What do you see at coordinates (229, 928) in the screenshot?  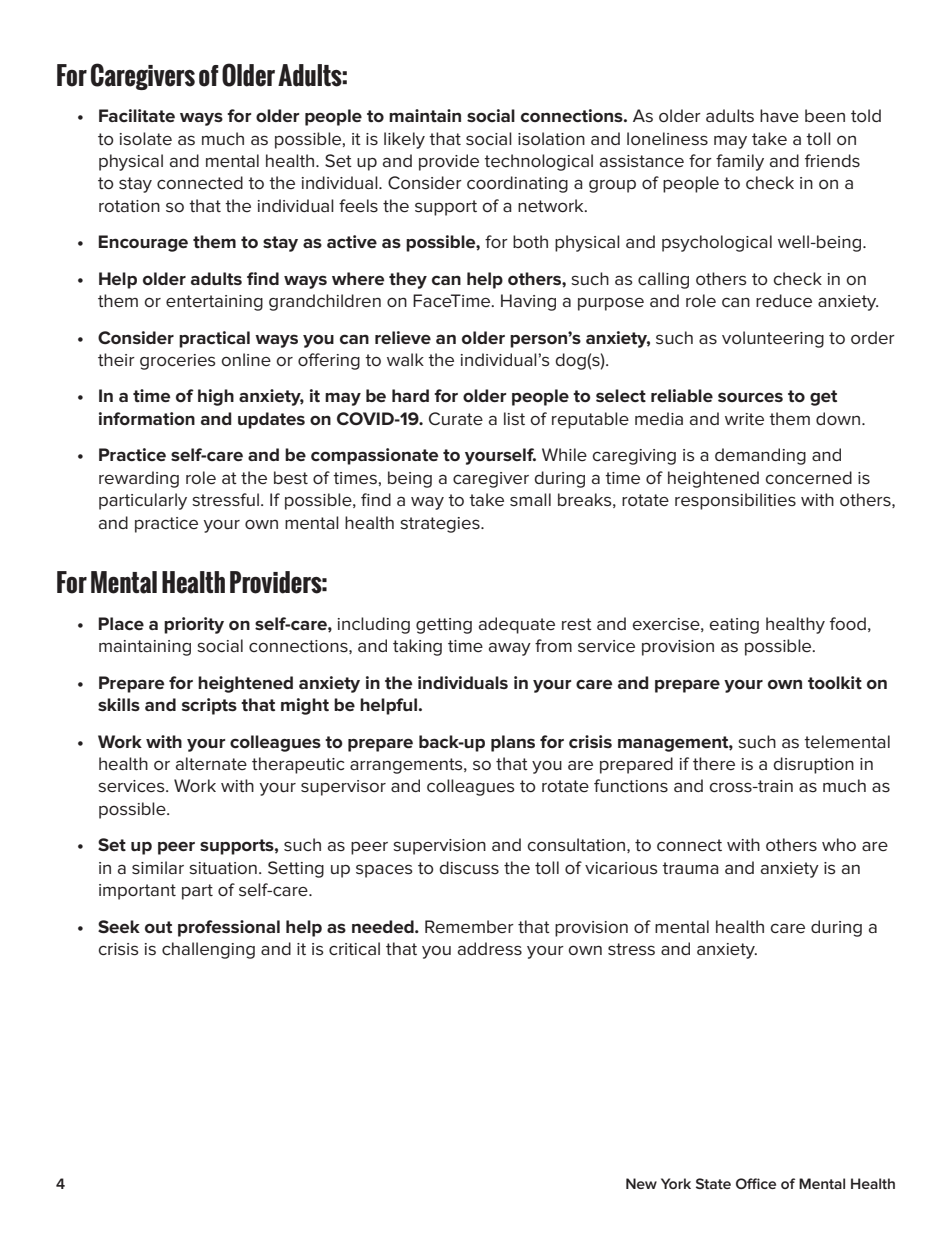 I see `professional` at bounding box center [229, 928].
